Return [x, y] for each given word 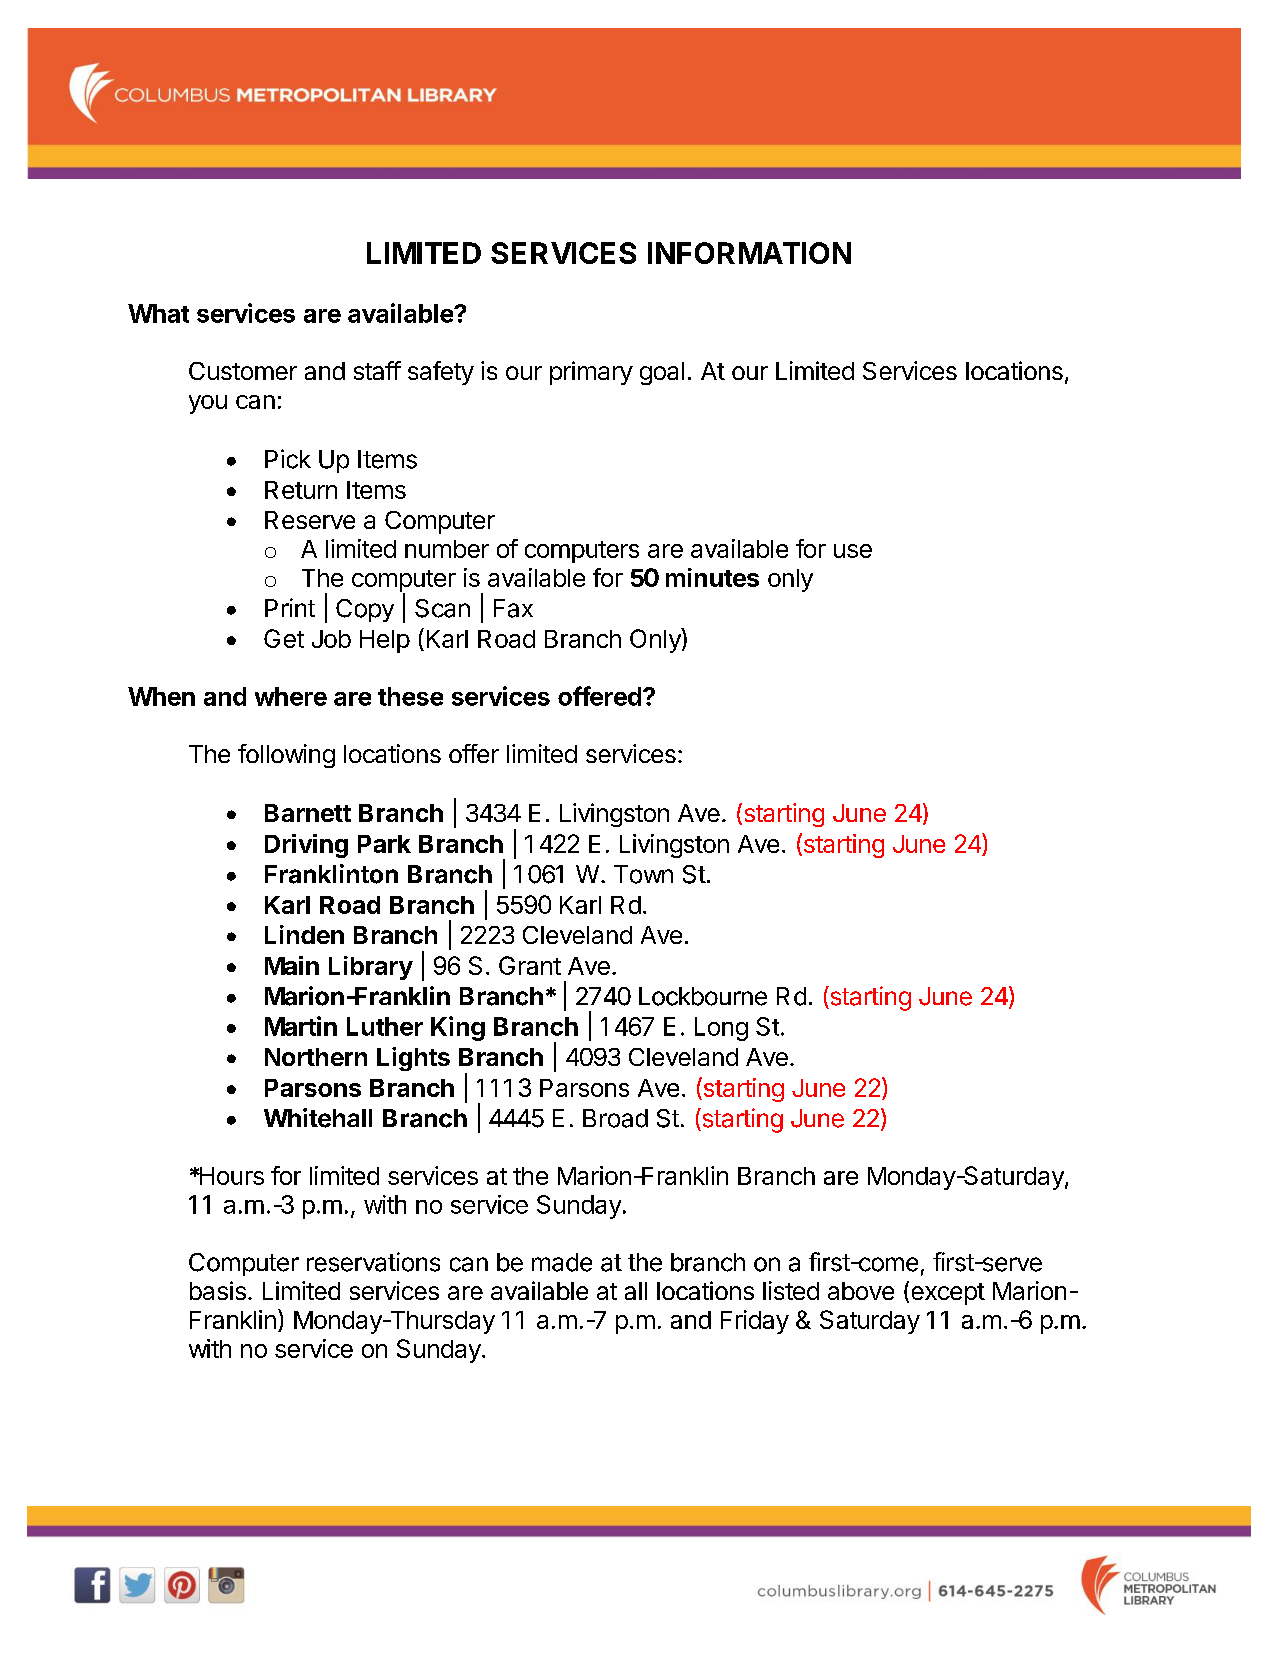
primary [591, 373]
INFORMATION [749, 253]
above [861, 1291]
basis [218, 1290]
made [562, 1262]
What [158, 313]
